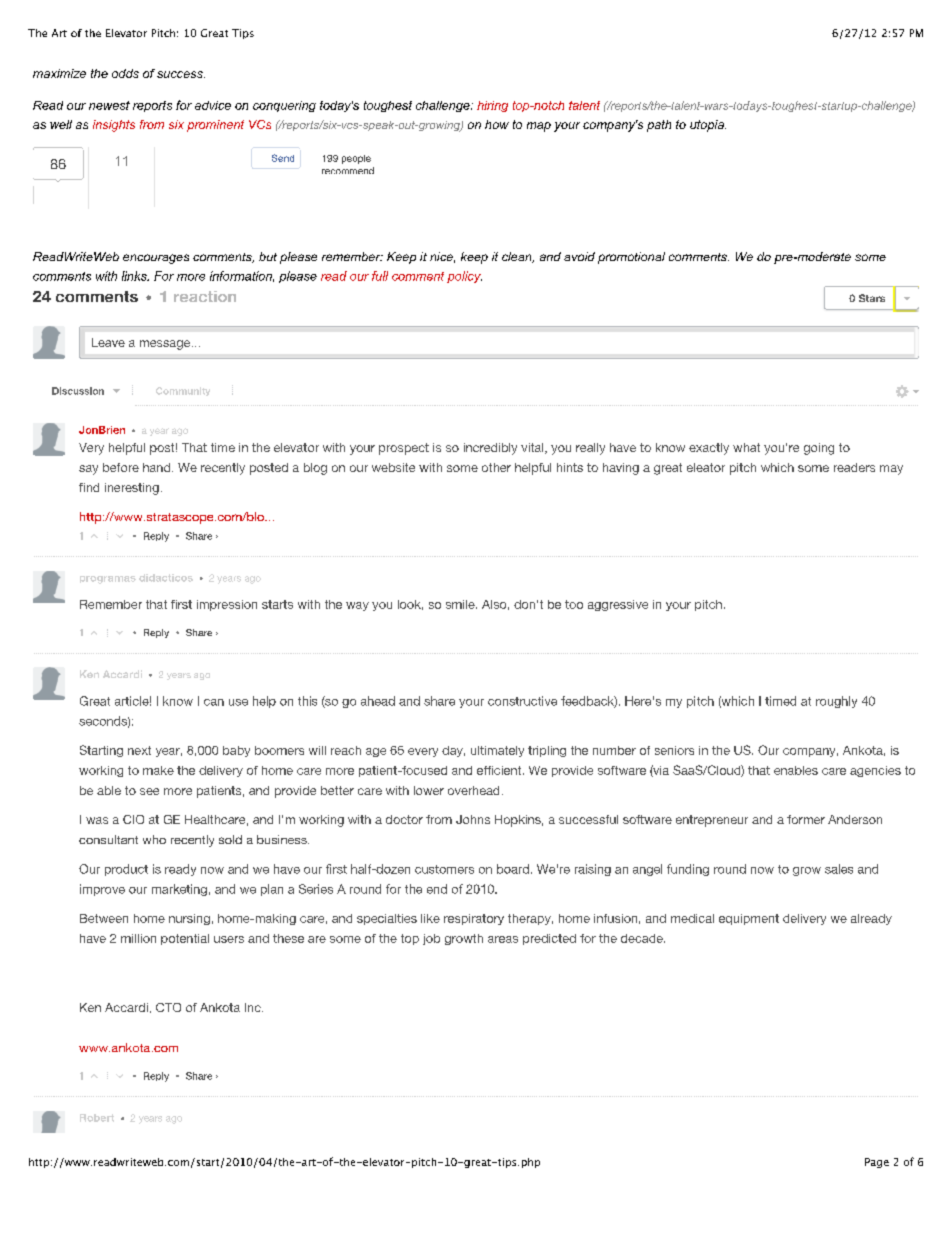  Describe the element at coordinates (109, 105) in the page. I see `newest` at that location.
